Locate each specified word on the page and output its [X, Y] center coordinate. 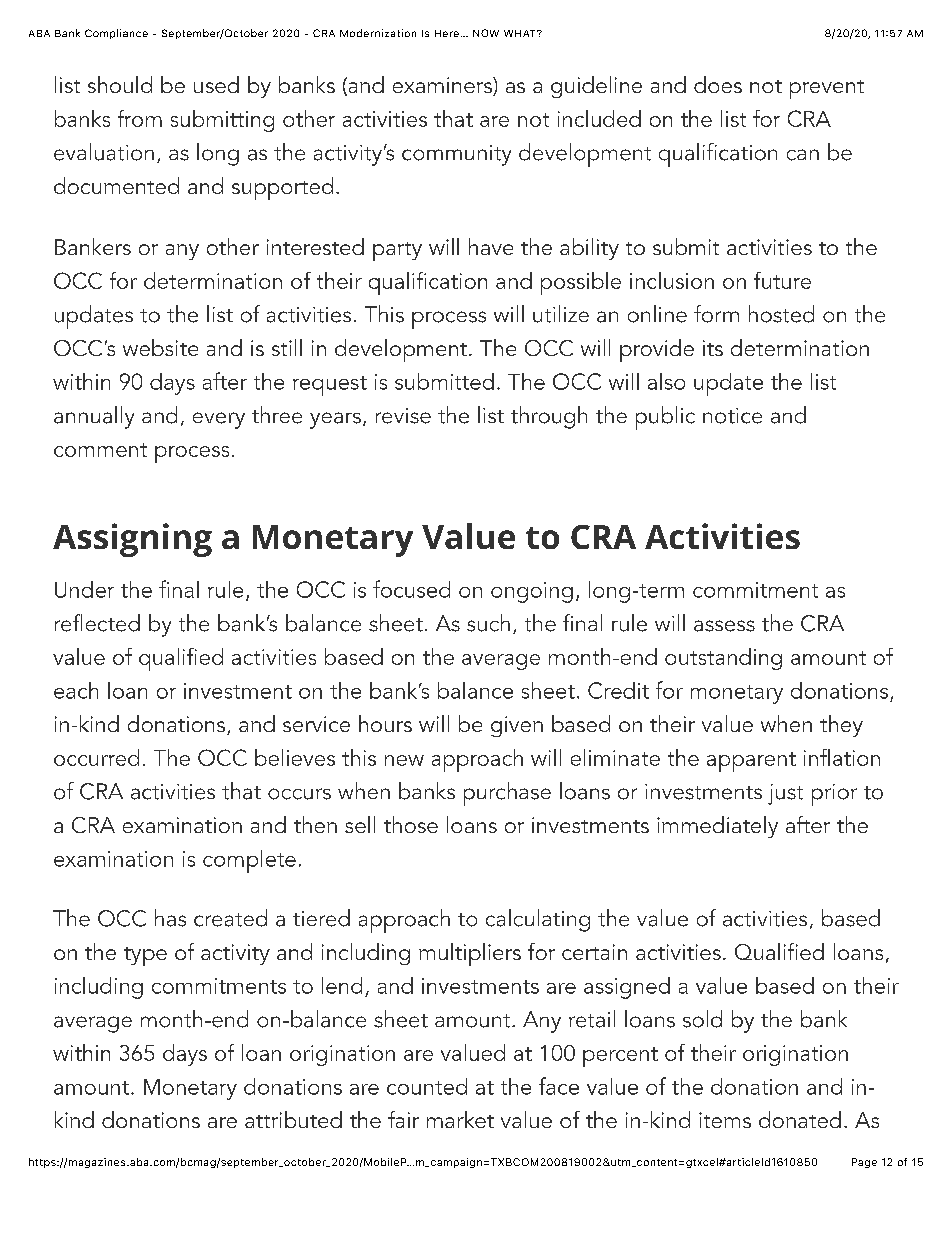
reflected [97, 623]
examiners [443, 86]
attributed [293, 1119]
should [120, 84]
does [718, 84]
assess [724, 626]
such [488, 623]
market [460, 1119]
